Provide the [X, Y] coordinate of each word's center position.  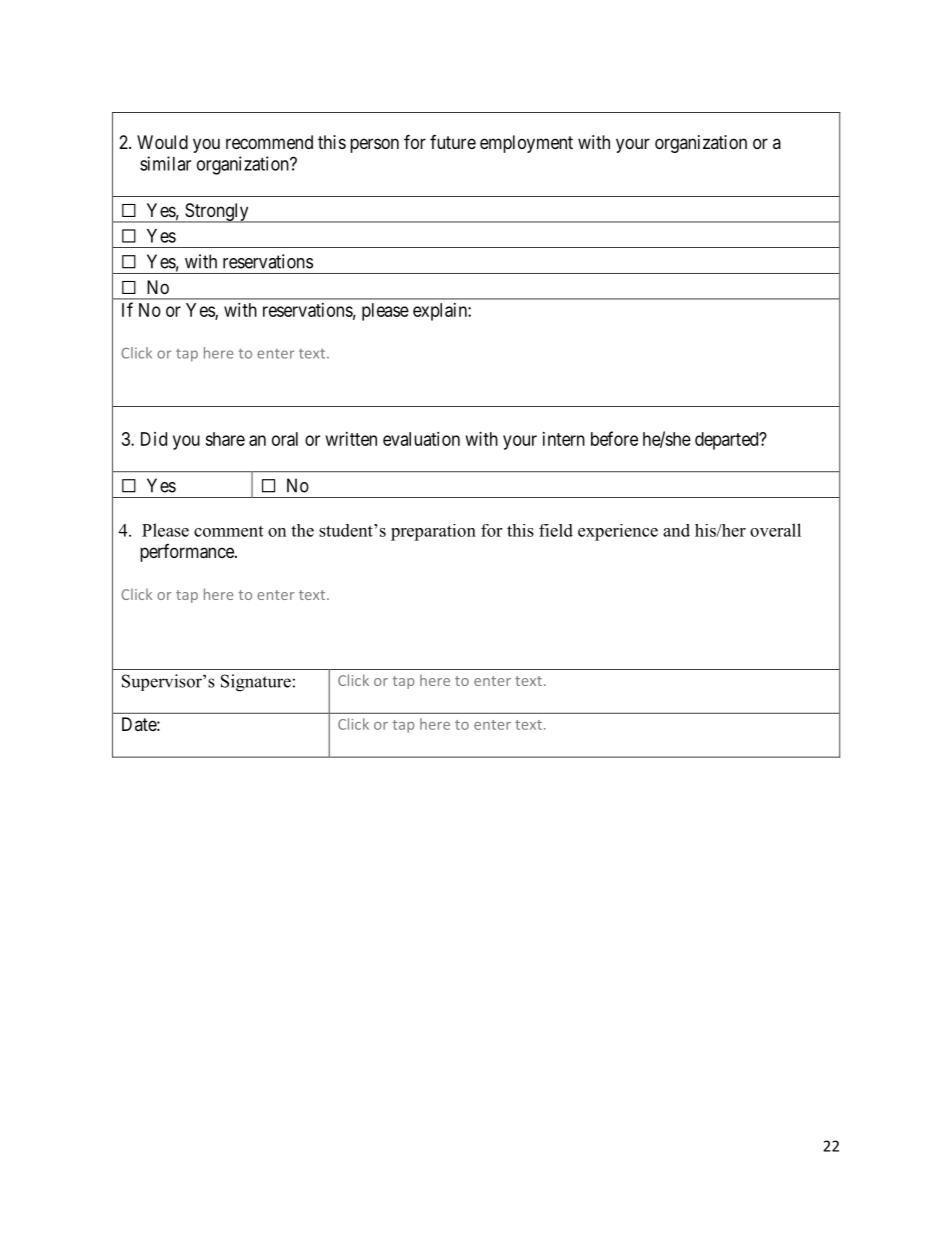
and [676, 530]
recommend [269, 142]
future [453, 142]
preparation [433, 532]
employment [526, 144]
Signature [256, 683]
